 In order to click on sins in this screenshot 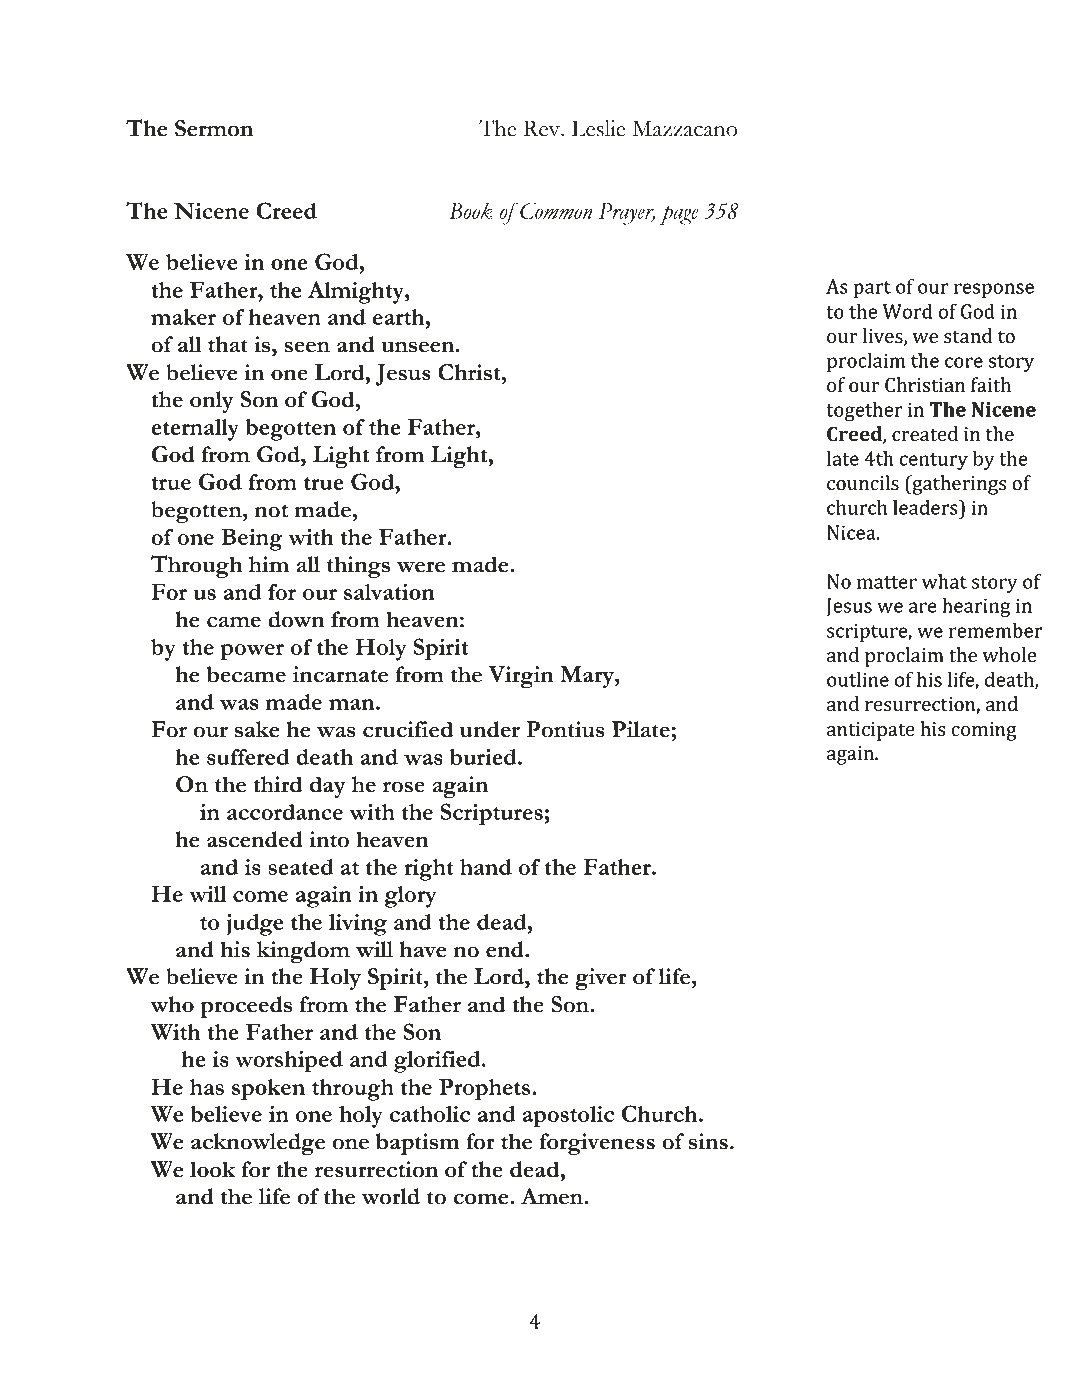, I will do `click(708, 1141)`.
